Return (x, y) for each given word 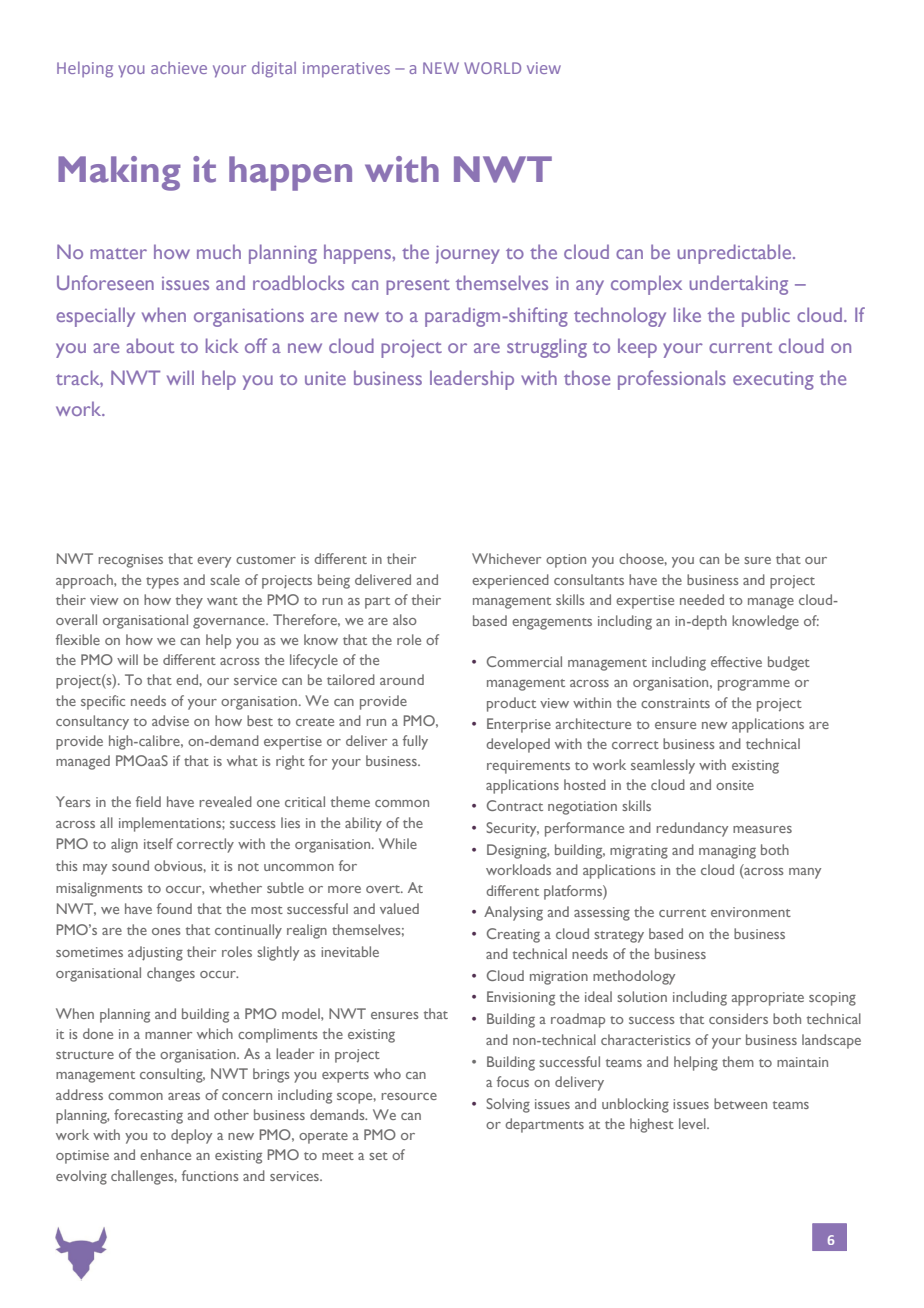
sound (130, 865)
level (693, 1123)
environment (751, 912)
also (405, 619)
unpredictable (736, 254)
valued (399, 908)
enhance (165, 1154)
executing (773, 381)
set (378, 1156)
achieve (179, 68)
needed (702, 599)
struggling (547, 348)
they (189, 601)
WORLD (492, 68)
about (150, 345)
